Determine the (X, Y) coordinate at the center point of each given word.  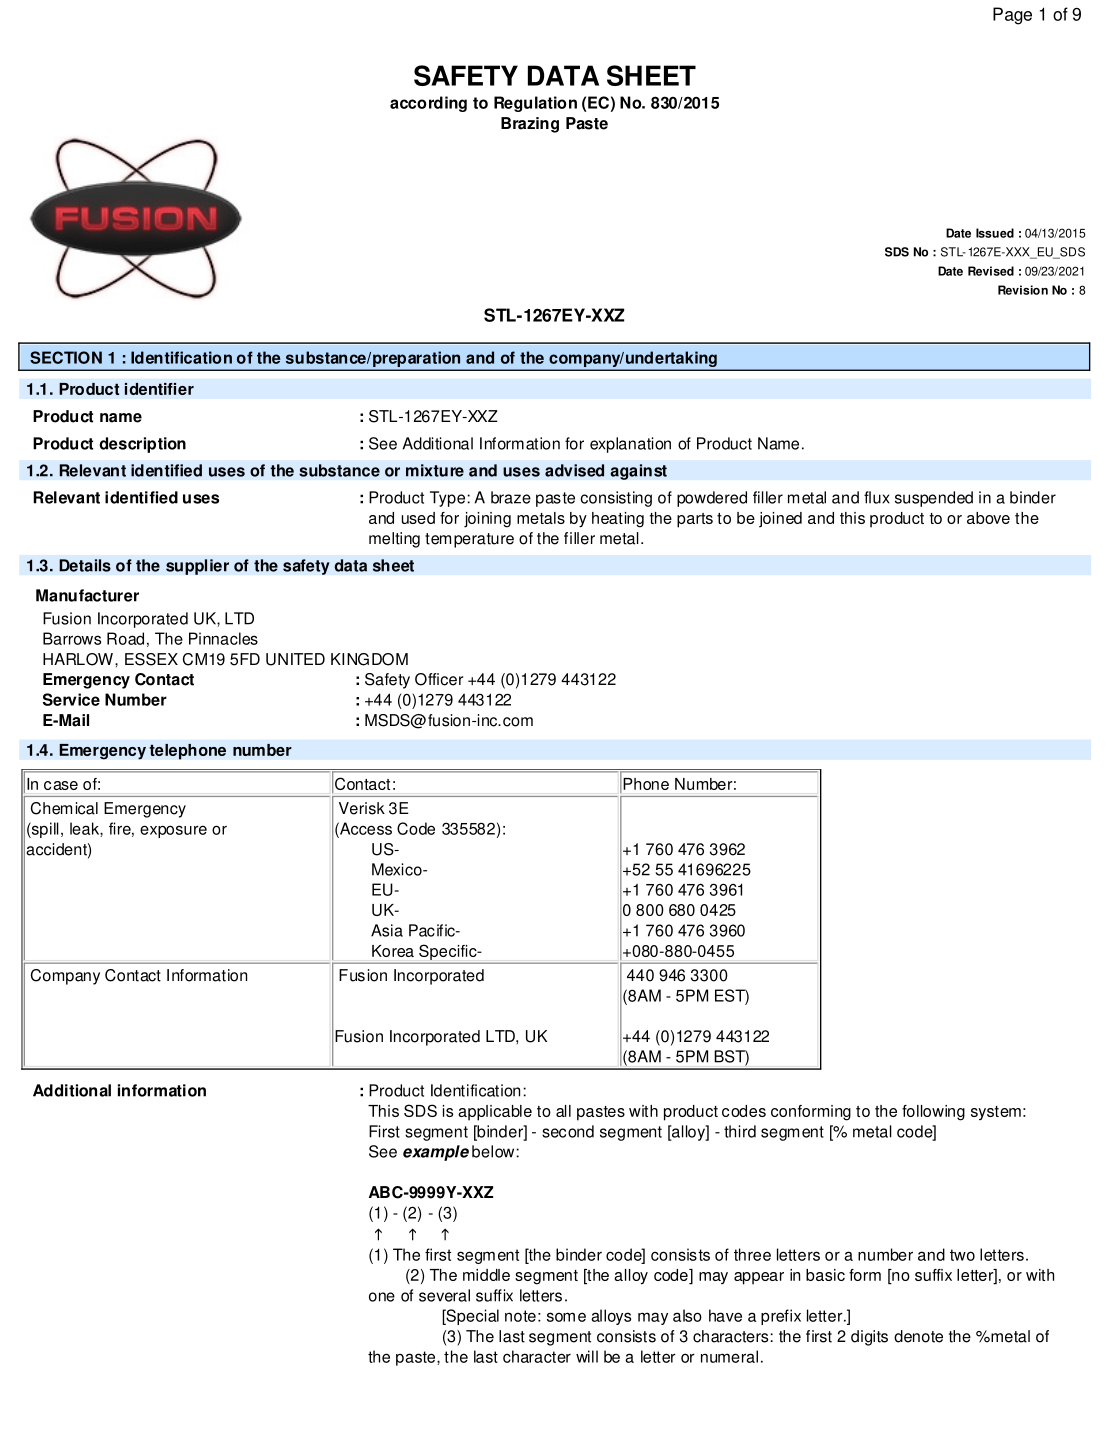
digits (869, 1338)
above (988, 518)
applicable (495, 1113)
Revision (1023, 290)
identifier (159, 389)
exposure (173, 831)
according (428, 104)
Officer (439, 679)
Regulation (535, 104)
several (444, 1295)
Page (1012, 16)
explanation (630, 445)
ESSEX (151, 659)
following (933, 1113)
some (566, 1317)
